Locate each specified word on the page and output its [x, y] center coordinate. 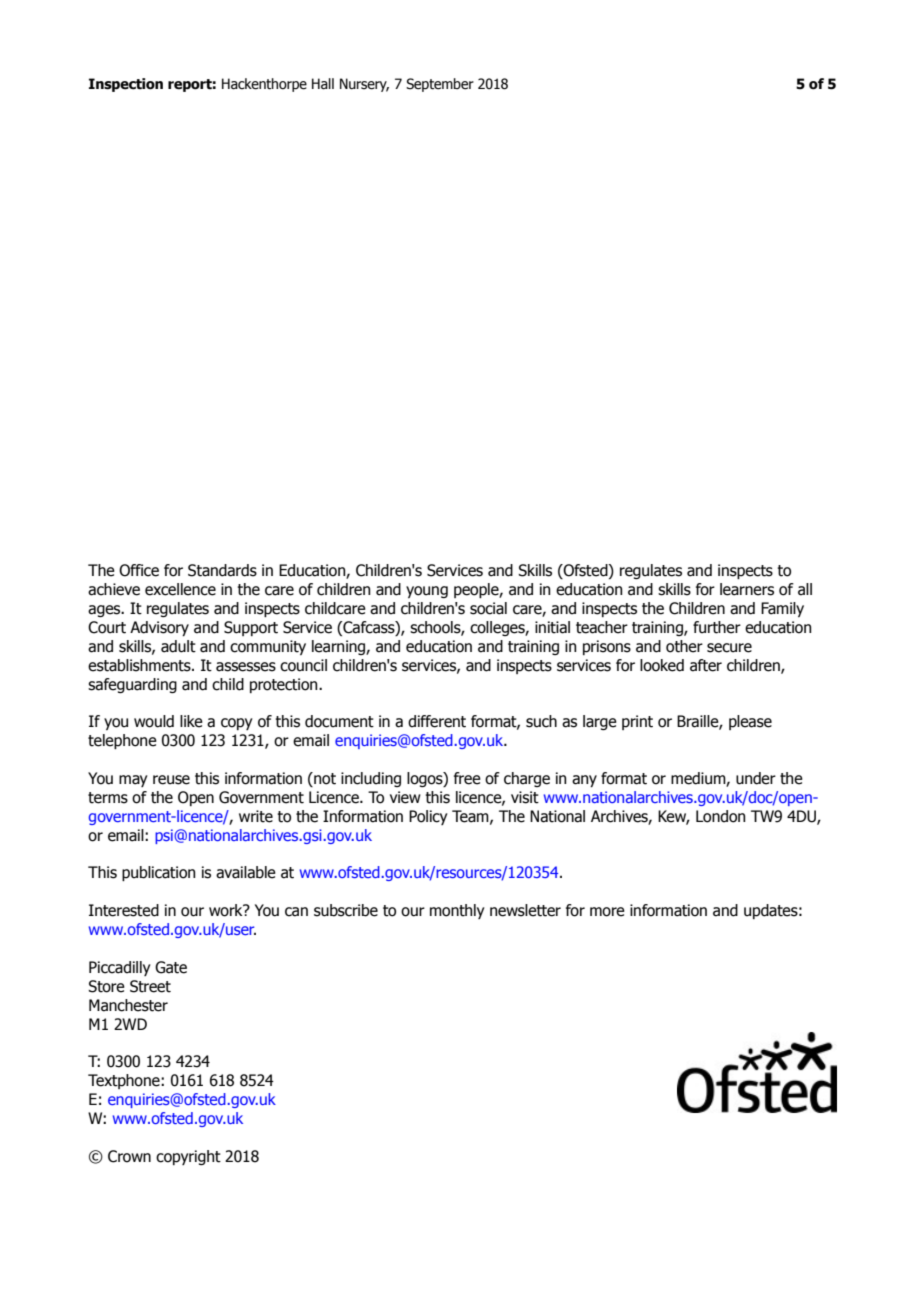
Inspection [126, 85]
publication [159, 873]
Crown [129, 1156]
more [607, 912]
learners [747, 589]
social [488, 608]
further [717, 627]
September [440, 85]
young [427, 592]
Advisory [159, 628]
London [721, 816]
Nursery [364, 85]
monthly [457, 911]
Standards [222, 570]
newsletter [525, 910]
